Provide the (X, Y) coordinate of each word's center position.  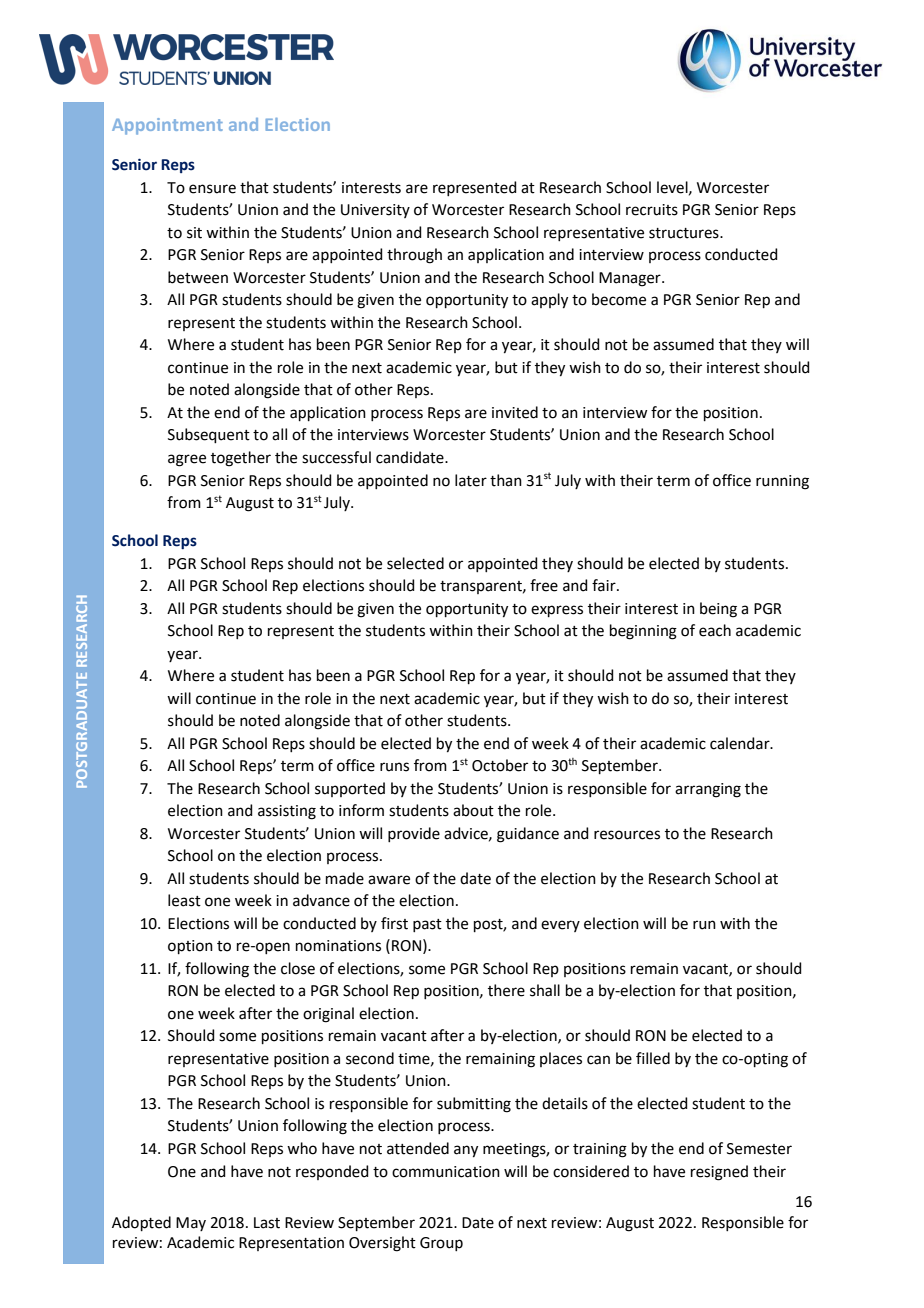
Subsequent (209, 435)
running (782, 482)
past (427, 925)
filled (653, 1058)
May (191, 1224)
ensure (212, 189)
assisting (287, 812)
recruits (652, 210)
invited (515, 412)
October (500, 765)
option (190, 947)
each (715, 630)
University (375, 211)
